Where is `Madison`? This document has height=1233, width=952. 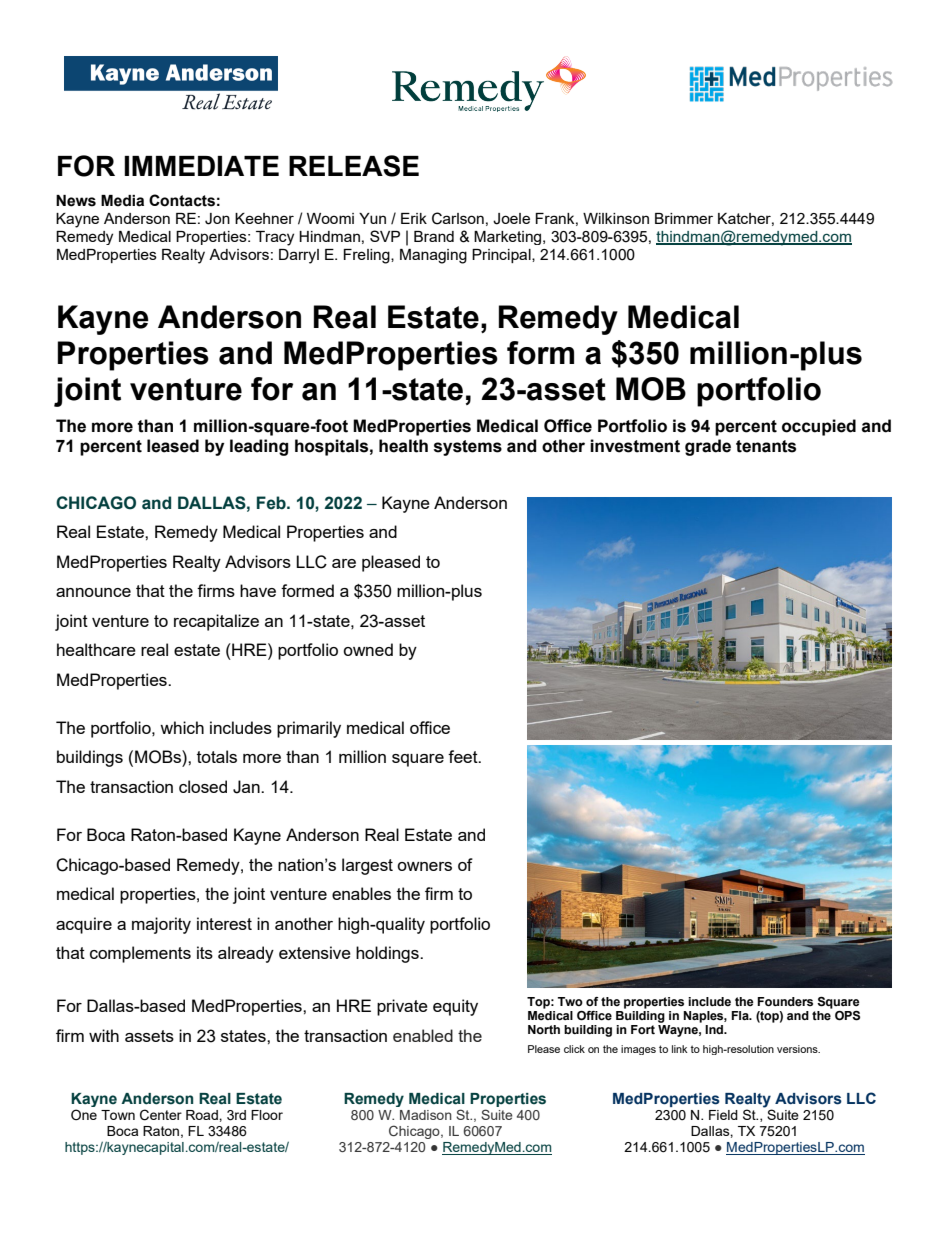
Madison is located at coordinates (426, 1115).
